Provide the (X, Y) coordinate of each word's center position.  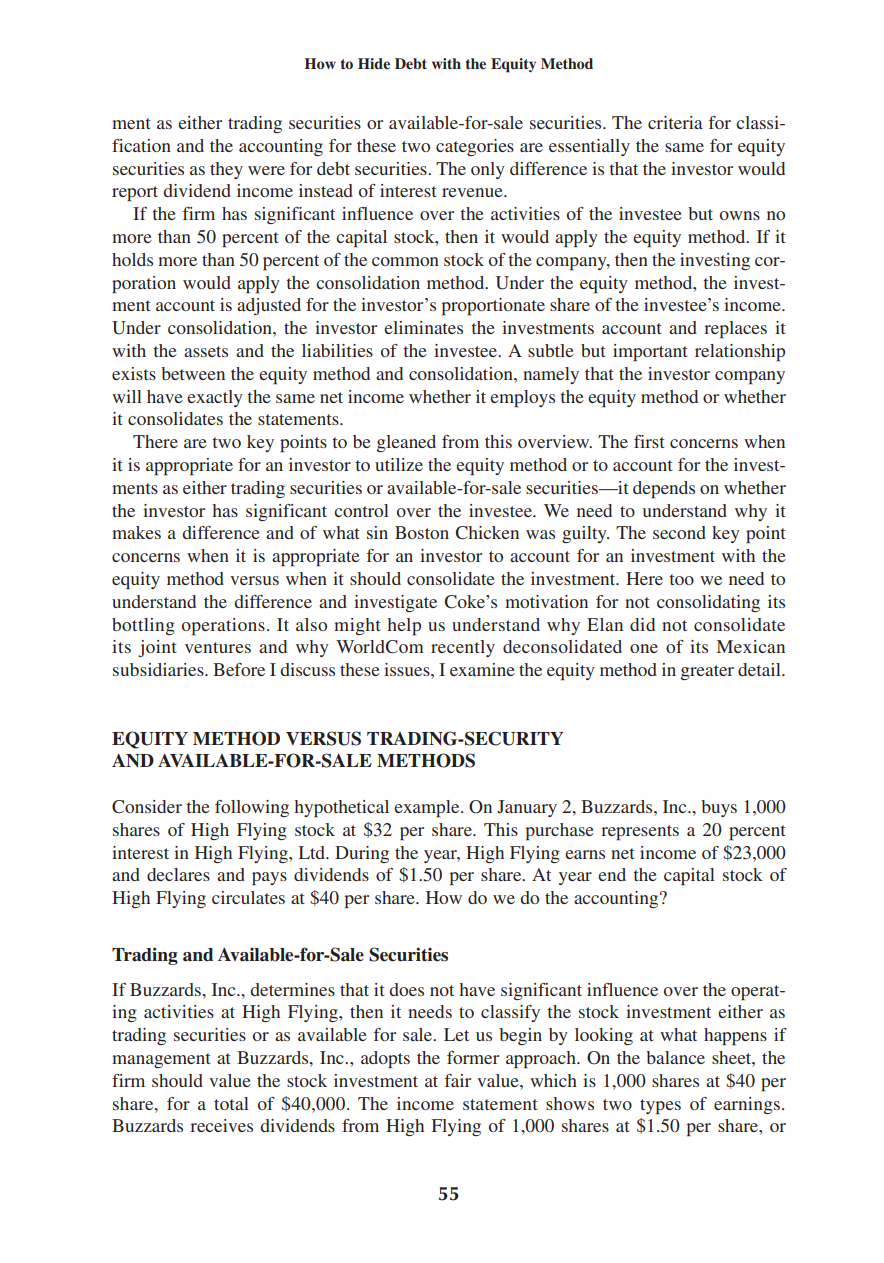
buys (719, 808)
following (252, 808)
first (649, 441)
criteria (675, 122)
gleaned (406, 443)
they (226, 170)
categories (475, 147)
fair (458, 1080)
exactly (215, 398)
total (231, 1103)
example (428, 809)
